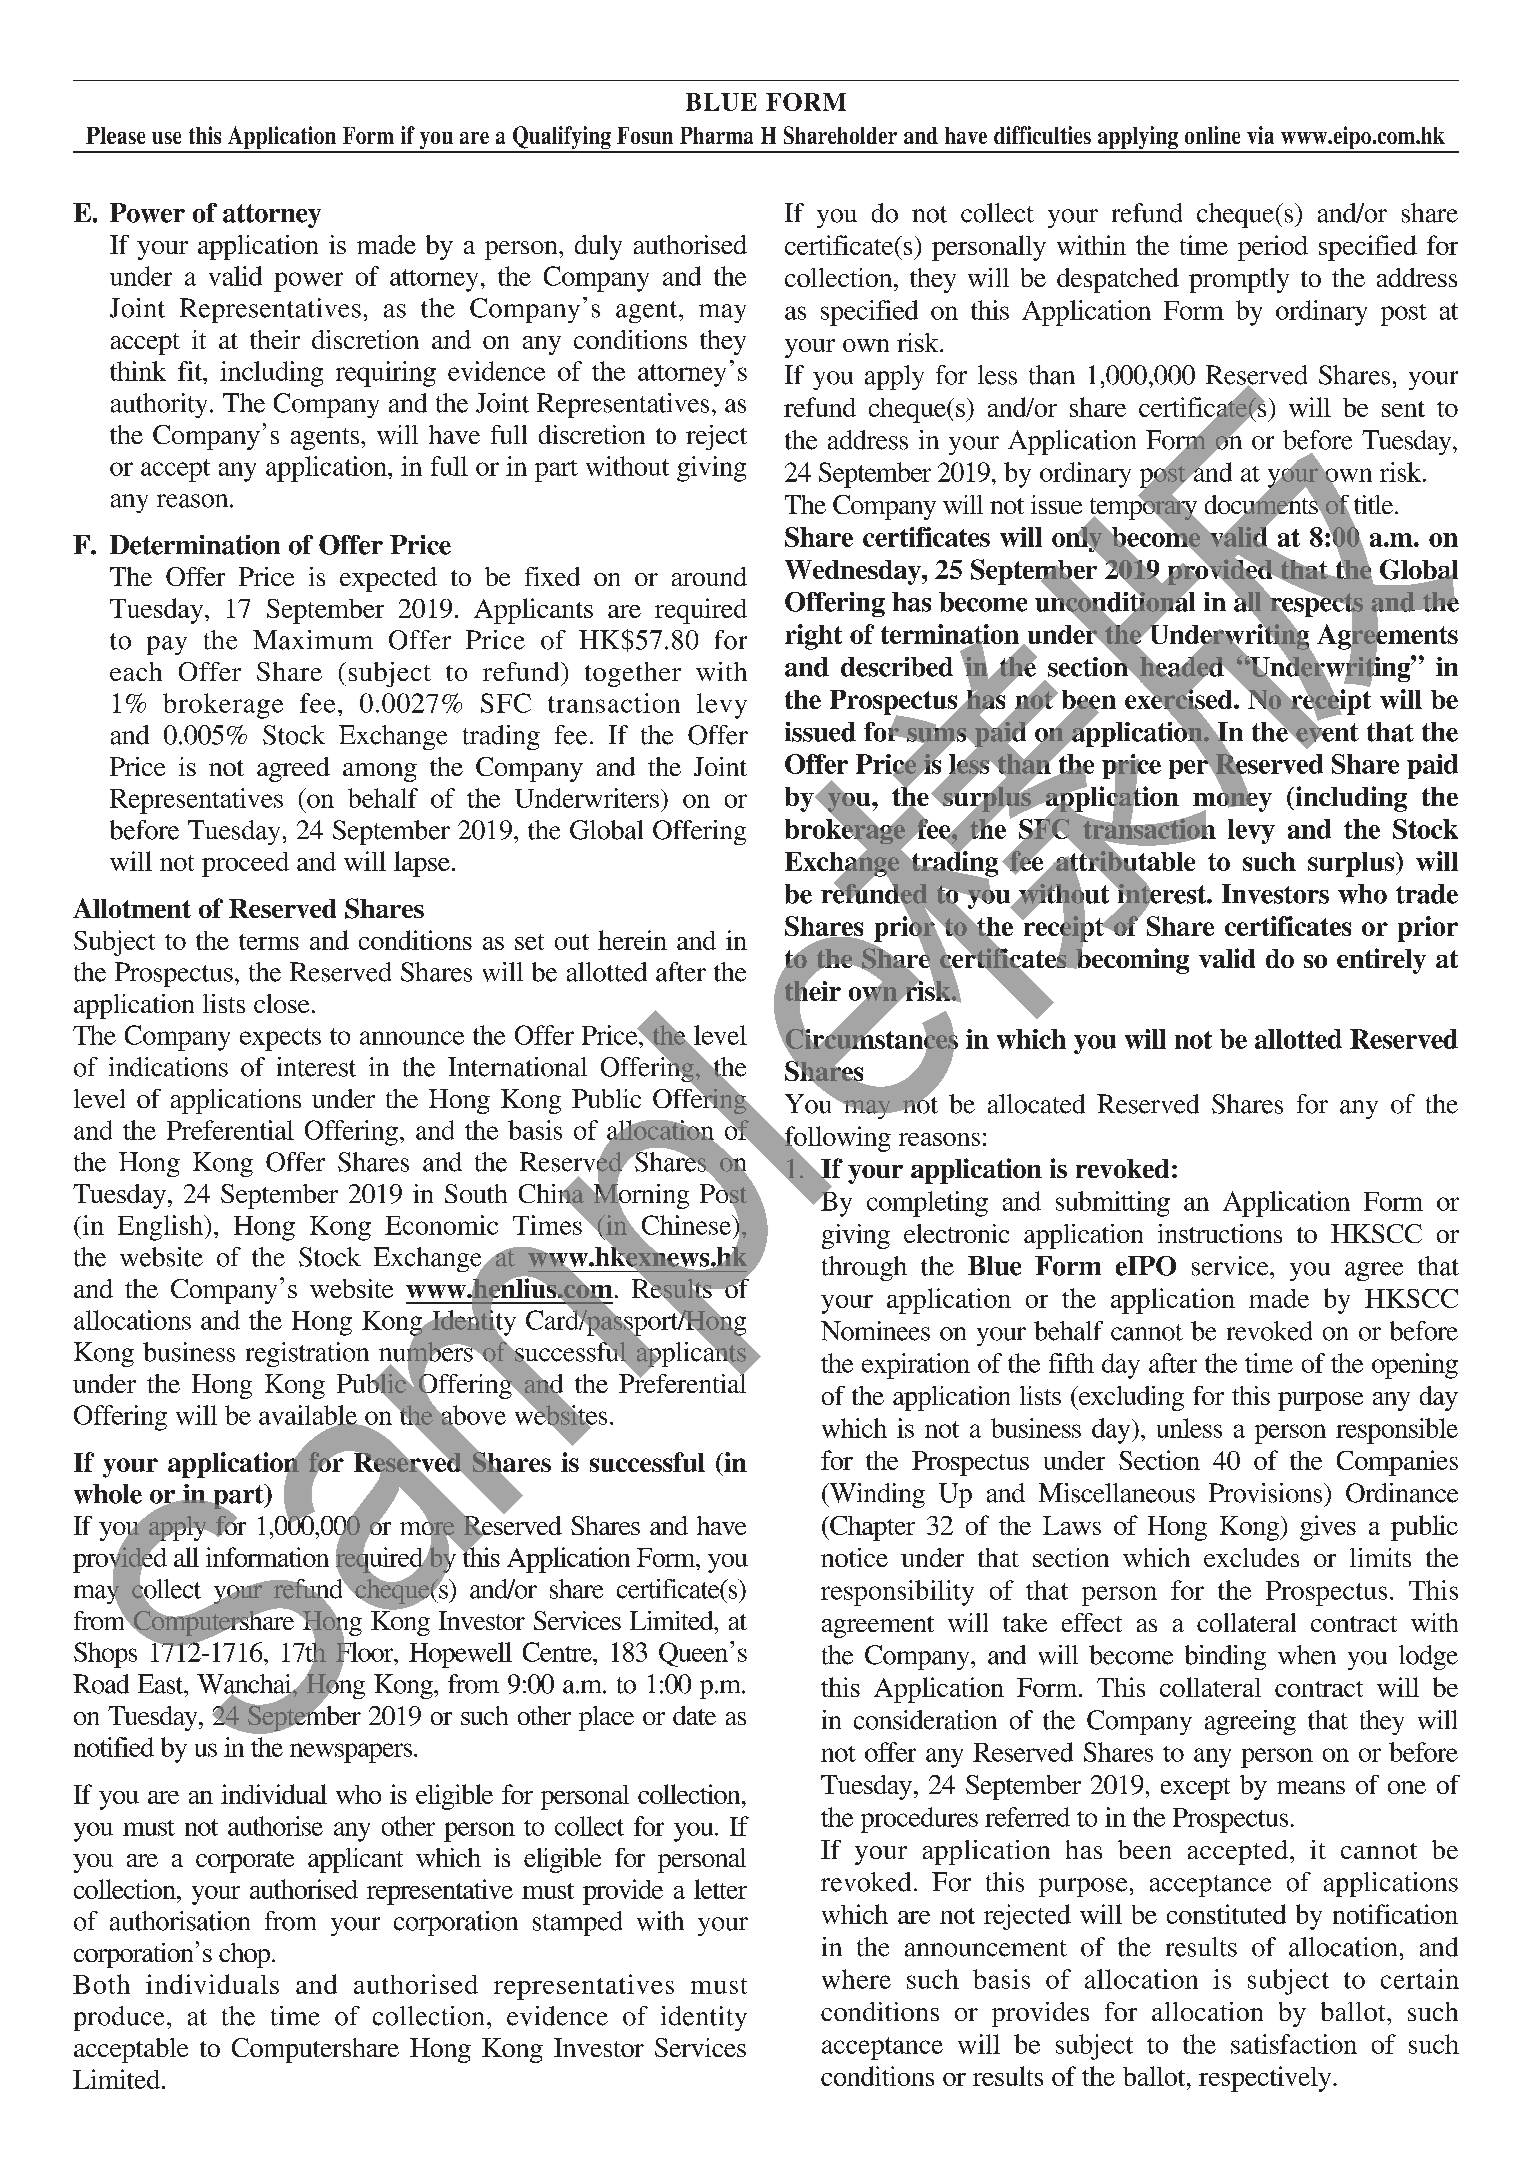 This document has height=2167, width=1532. What do you see at coordinates (280, 1039) in the document?
I see `expects` at bounding box center [280, 1039].
